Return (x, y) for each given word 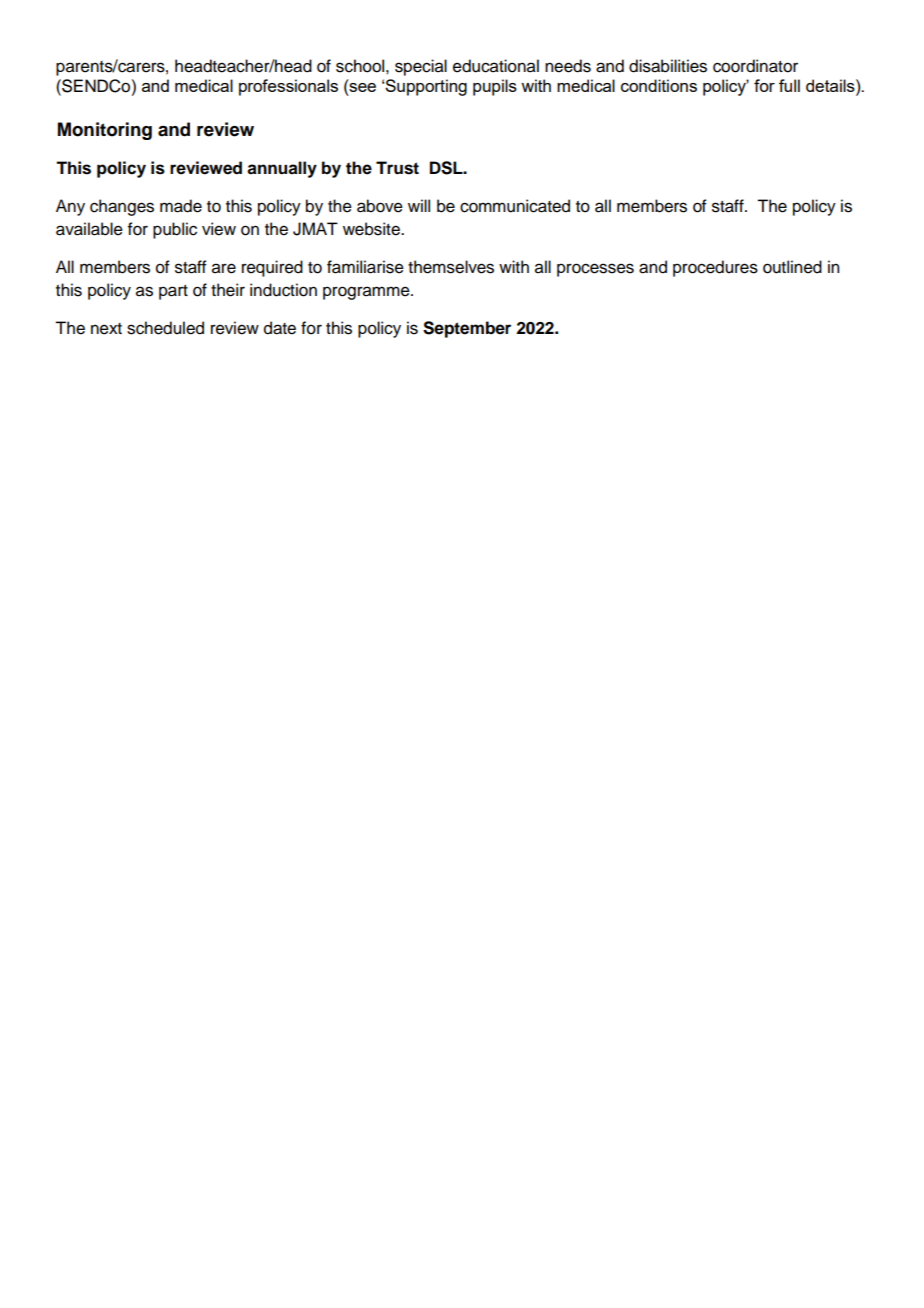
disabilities (668, 66)
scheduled (165, 328)
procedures (715, 268)
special (421, 67)
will (419, 205)
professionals (288, 87)
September (467, 329)
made (181, 206)
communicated (515, 206)
